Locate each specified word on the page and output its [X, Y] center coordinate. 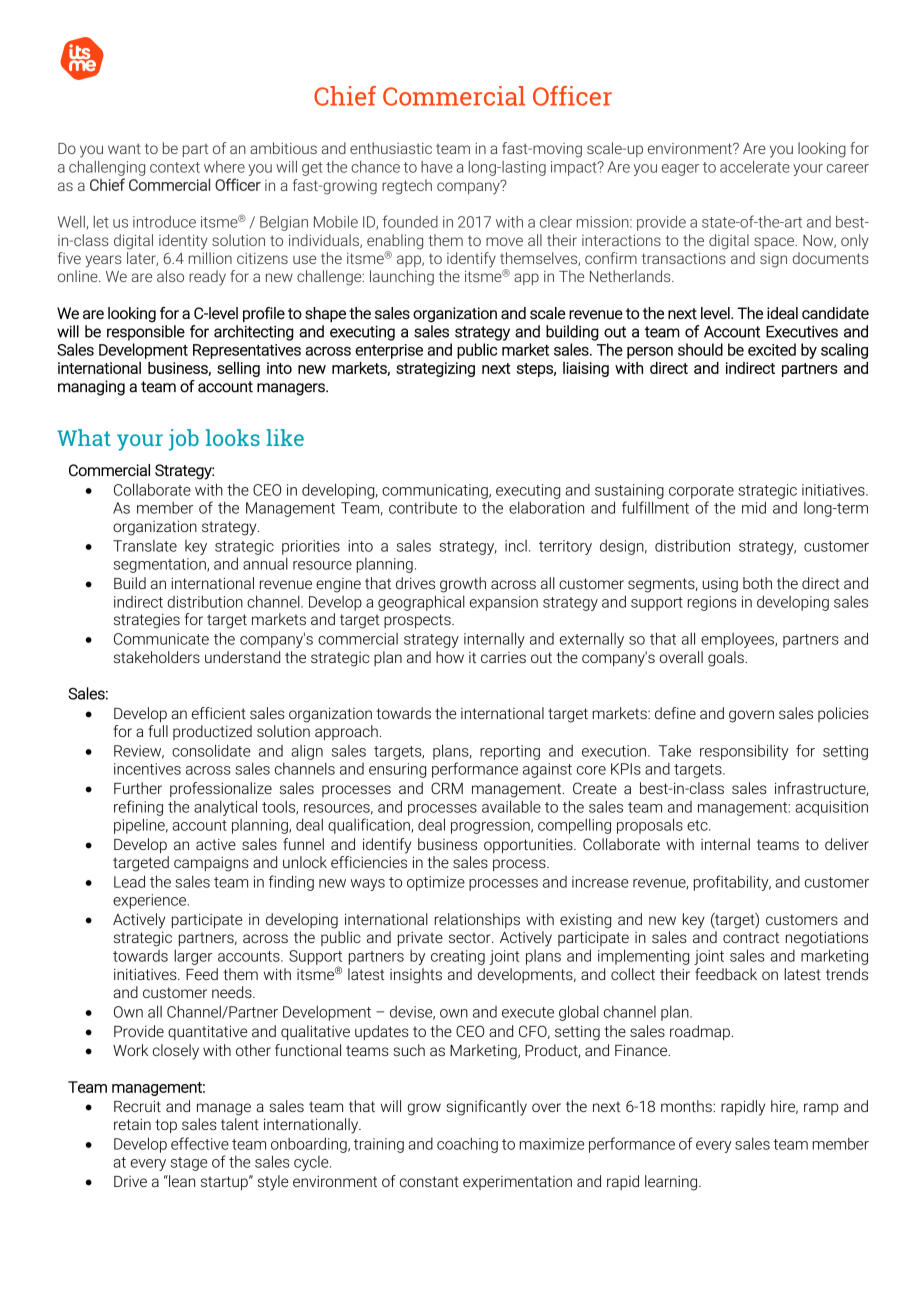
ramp [821, 1109]
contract [751, 937]
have [437, 167]
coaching [467, 1145]
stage [189, 1164]
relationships [477, 920]
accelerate [755, 167]
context [175, 167]
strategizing [435, 369]
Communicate [161, 639]
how [450, 657]
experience [151, 901]
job [184, 440]
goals [727, 659]
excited [772, 349]
